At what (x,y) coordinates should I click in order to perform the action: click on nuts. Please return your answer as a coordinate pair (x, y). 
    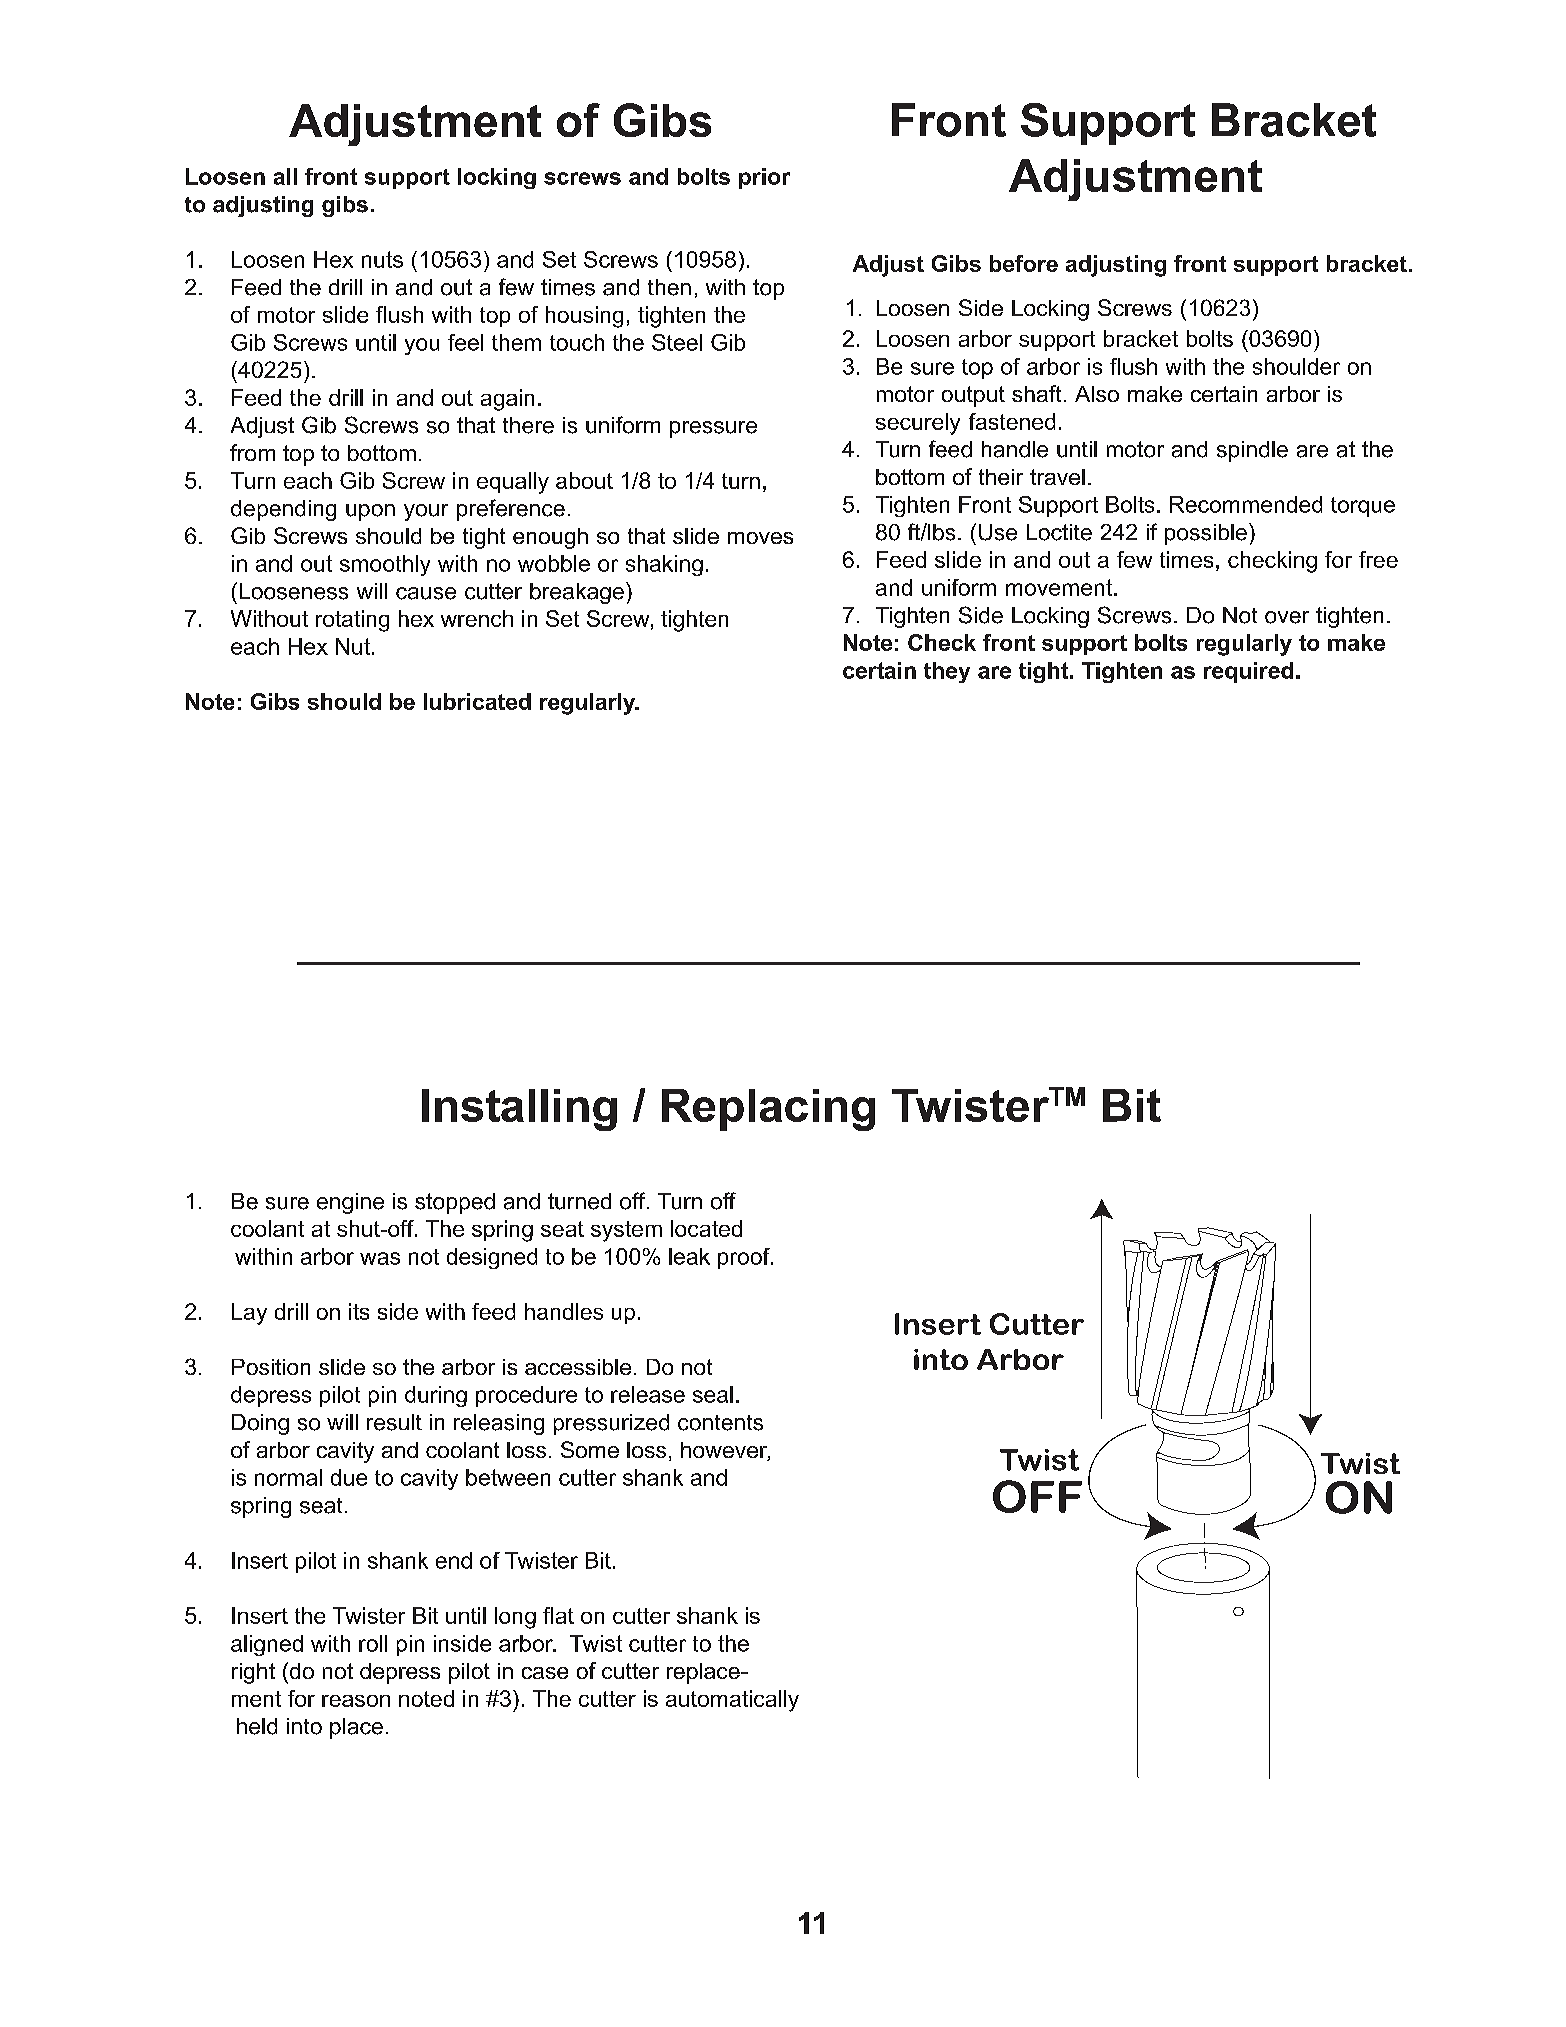
    Looking at the image, I should click on (382, 259).
